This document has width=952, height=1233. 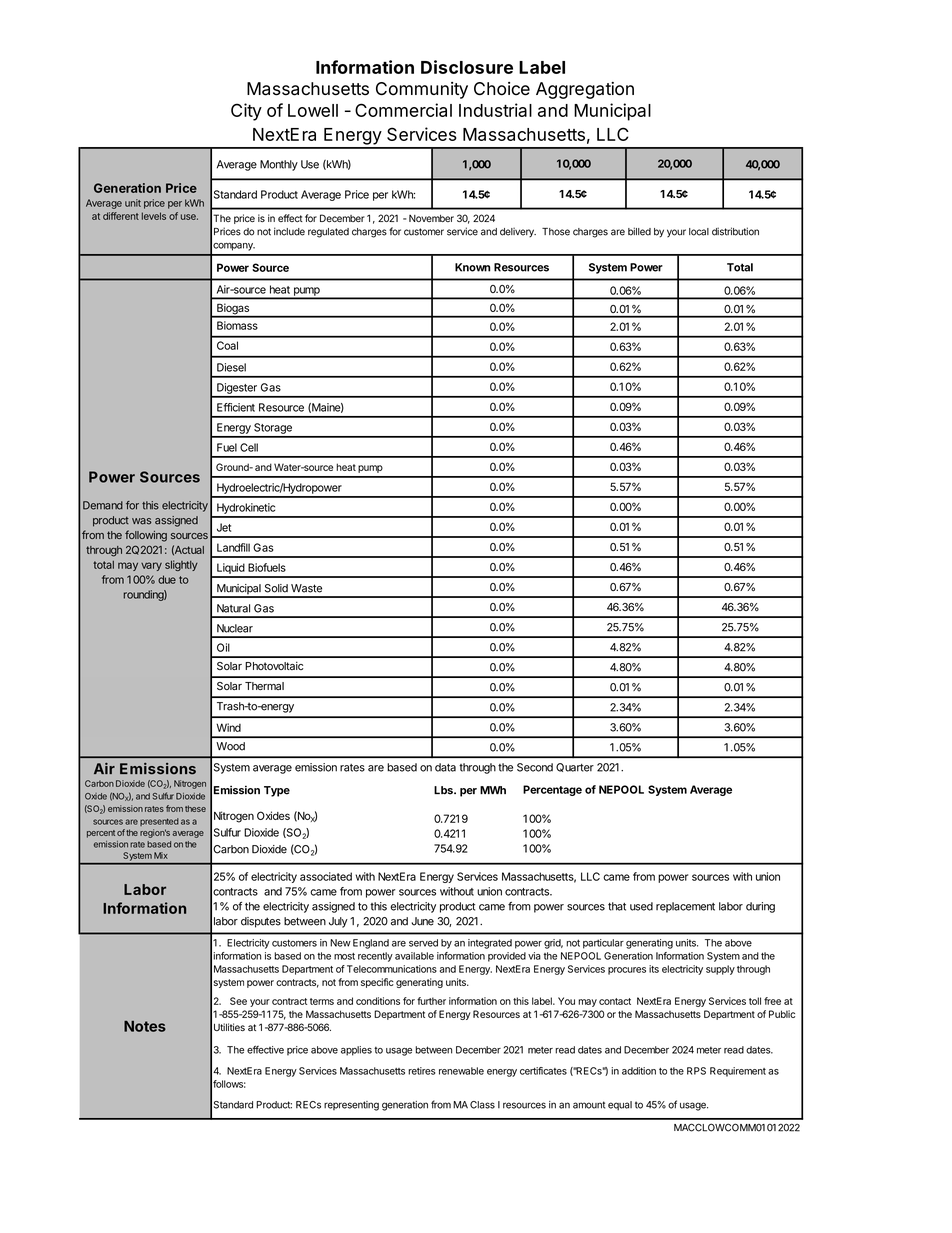 What do you see at coordinates (685, 907) in the document?
I see `replacement` at bounding box center [685, 907].
